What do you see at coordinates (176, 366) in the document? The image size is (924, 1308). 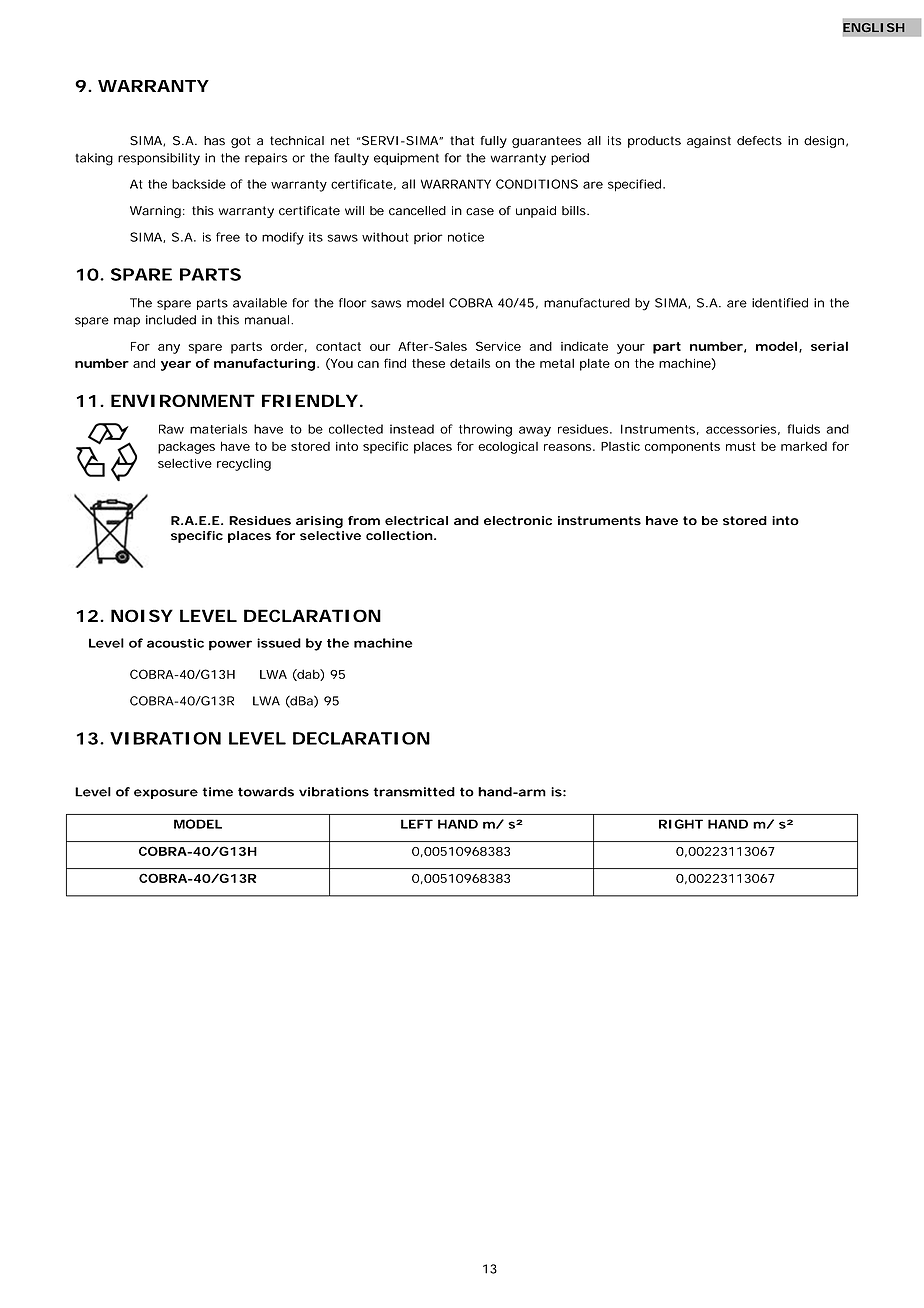 I see `year` at bounding box center [176, 366].
